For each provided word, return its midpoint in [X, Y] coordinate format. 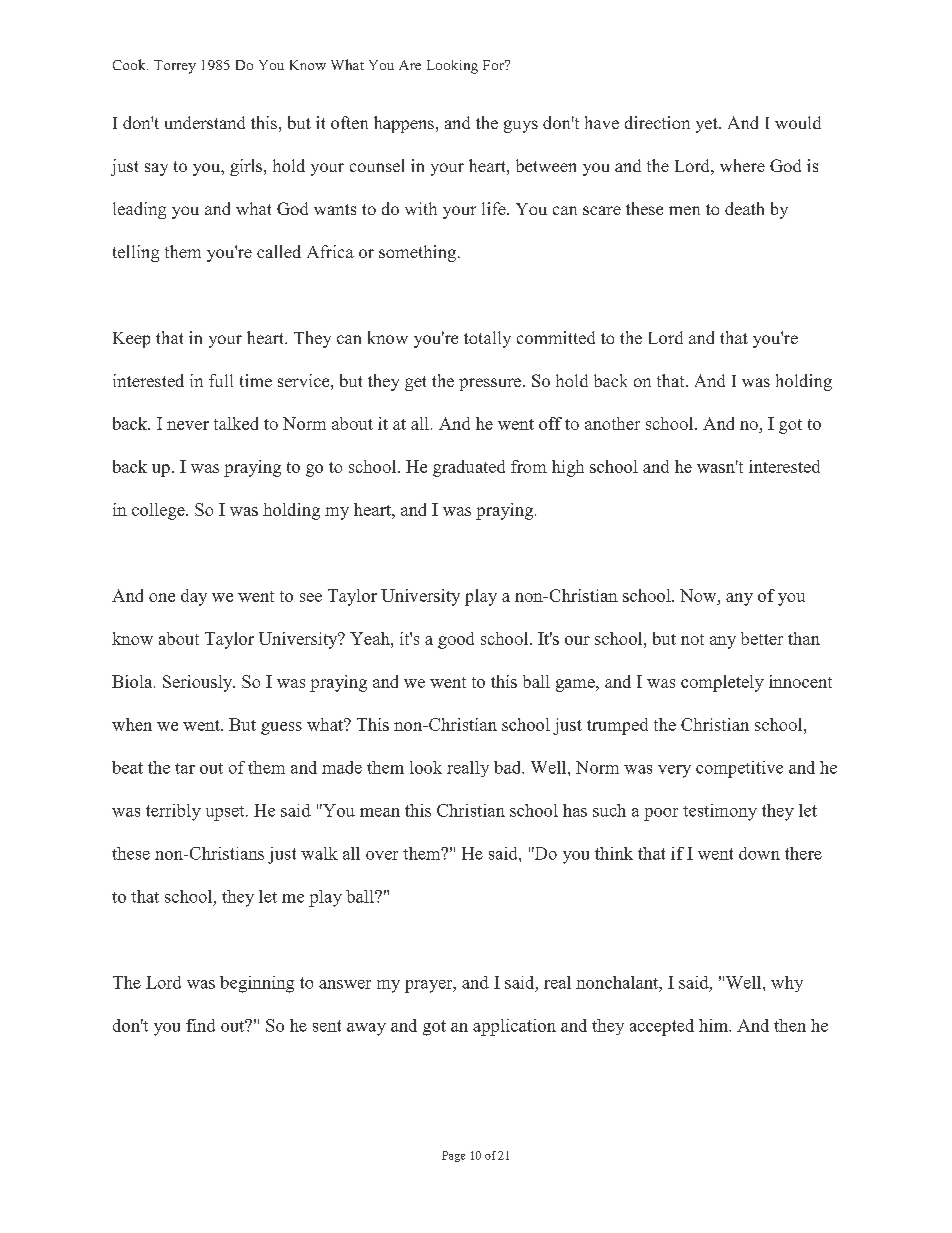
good [456, 640]
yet [708, 125]
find [200, 1025]
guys [521, 126]
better [762, 638]
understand [205, 122]
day [194, 597]
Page [453, 1156]
